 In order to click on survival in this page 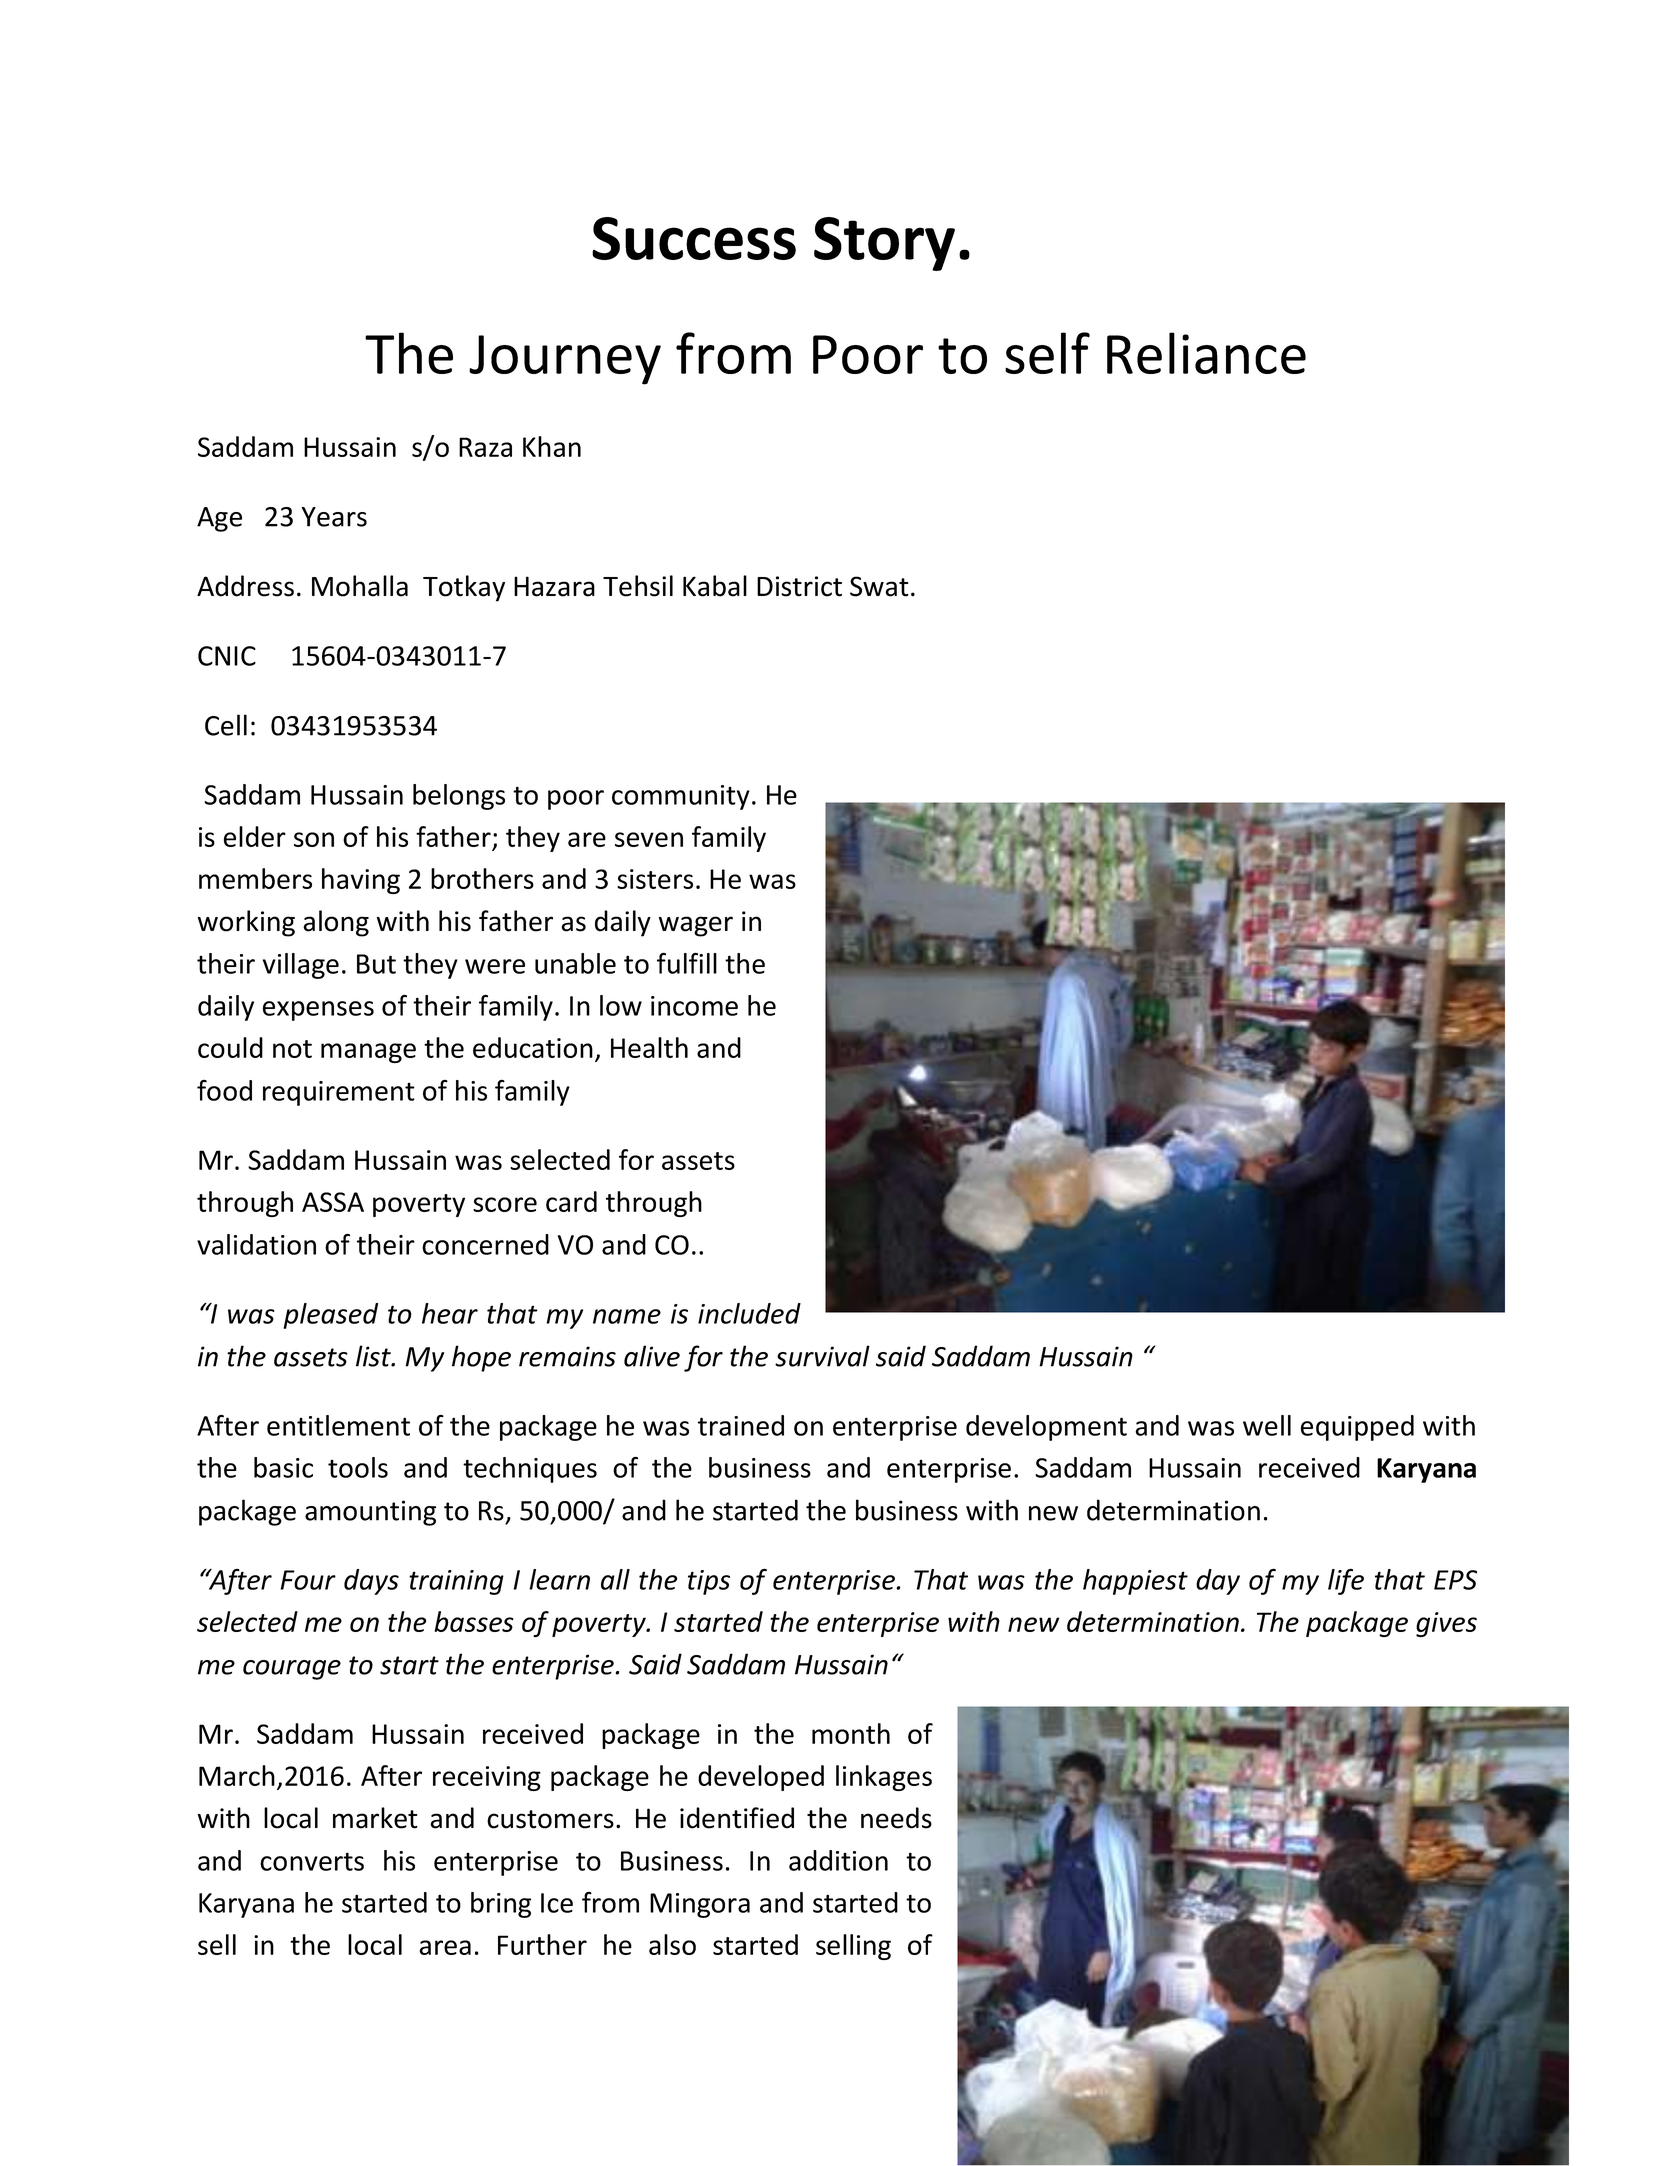, I will do `click(822, 1356)`.
